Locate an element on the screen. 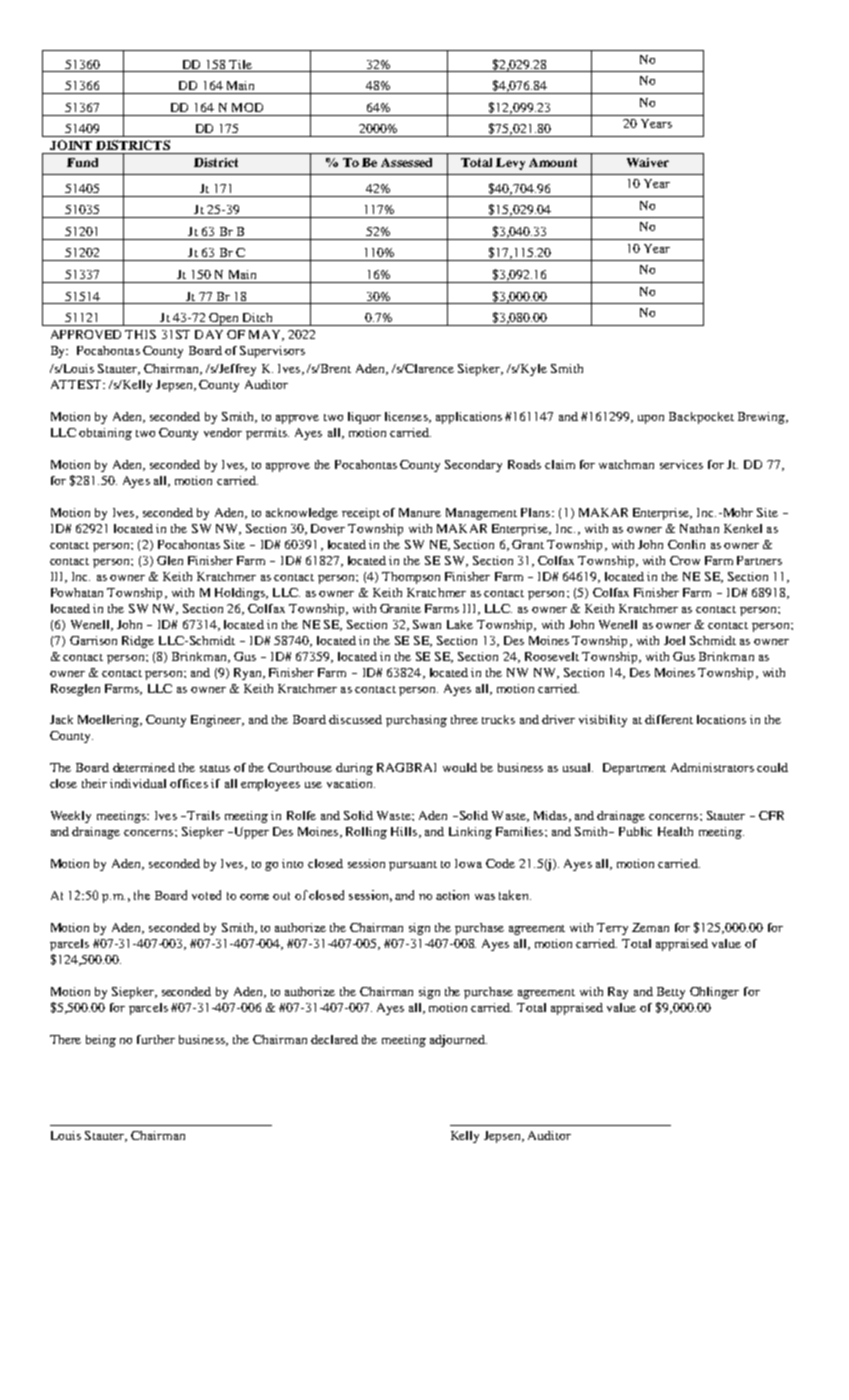 This screenshot has width=849, height=1400. Thompson is located at coordinates (411, 578).
